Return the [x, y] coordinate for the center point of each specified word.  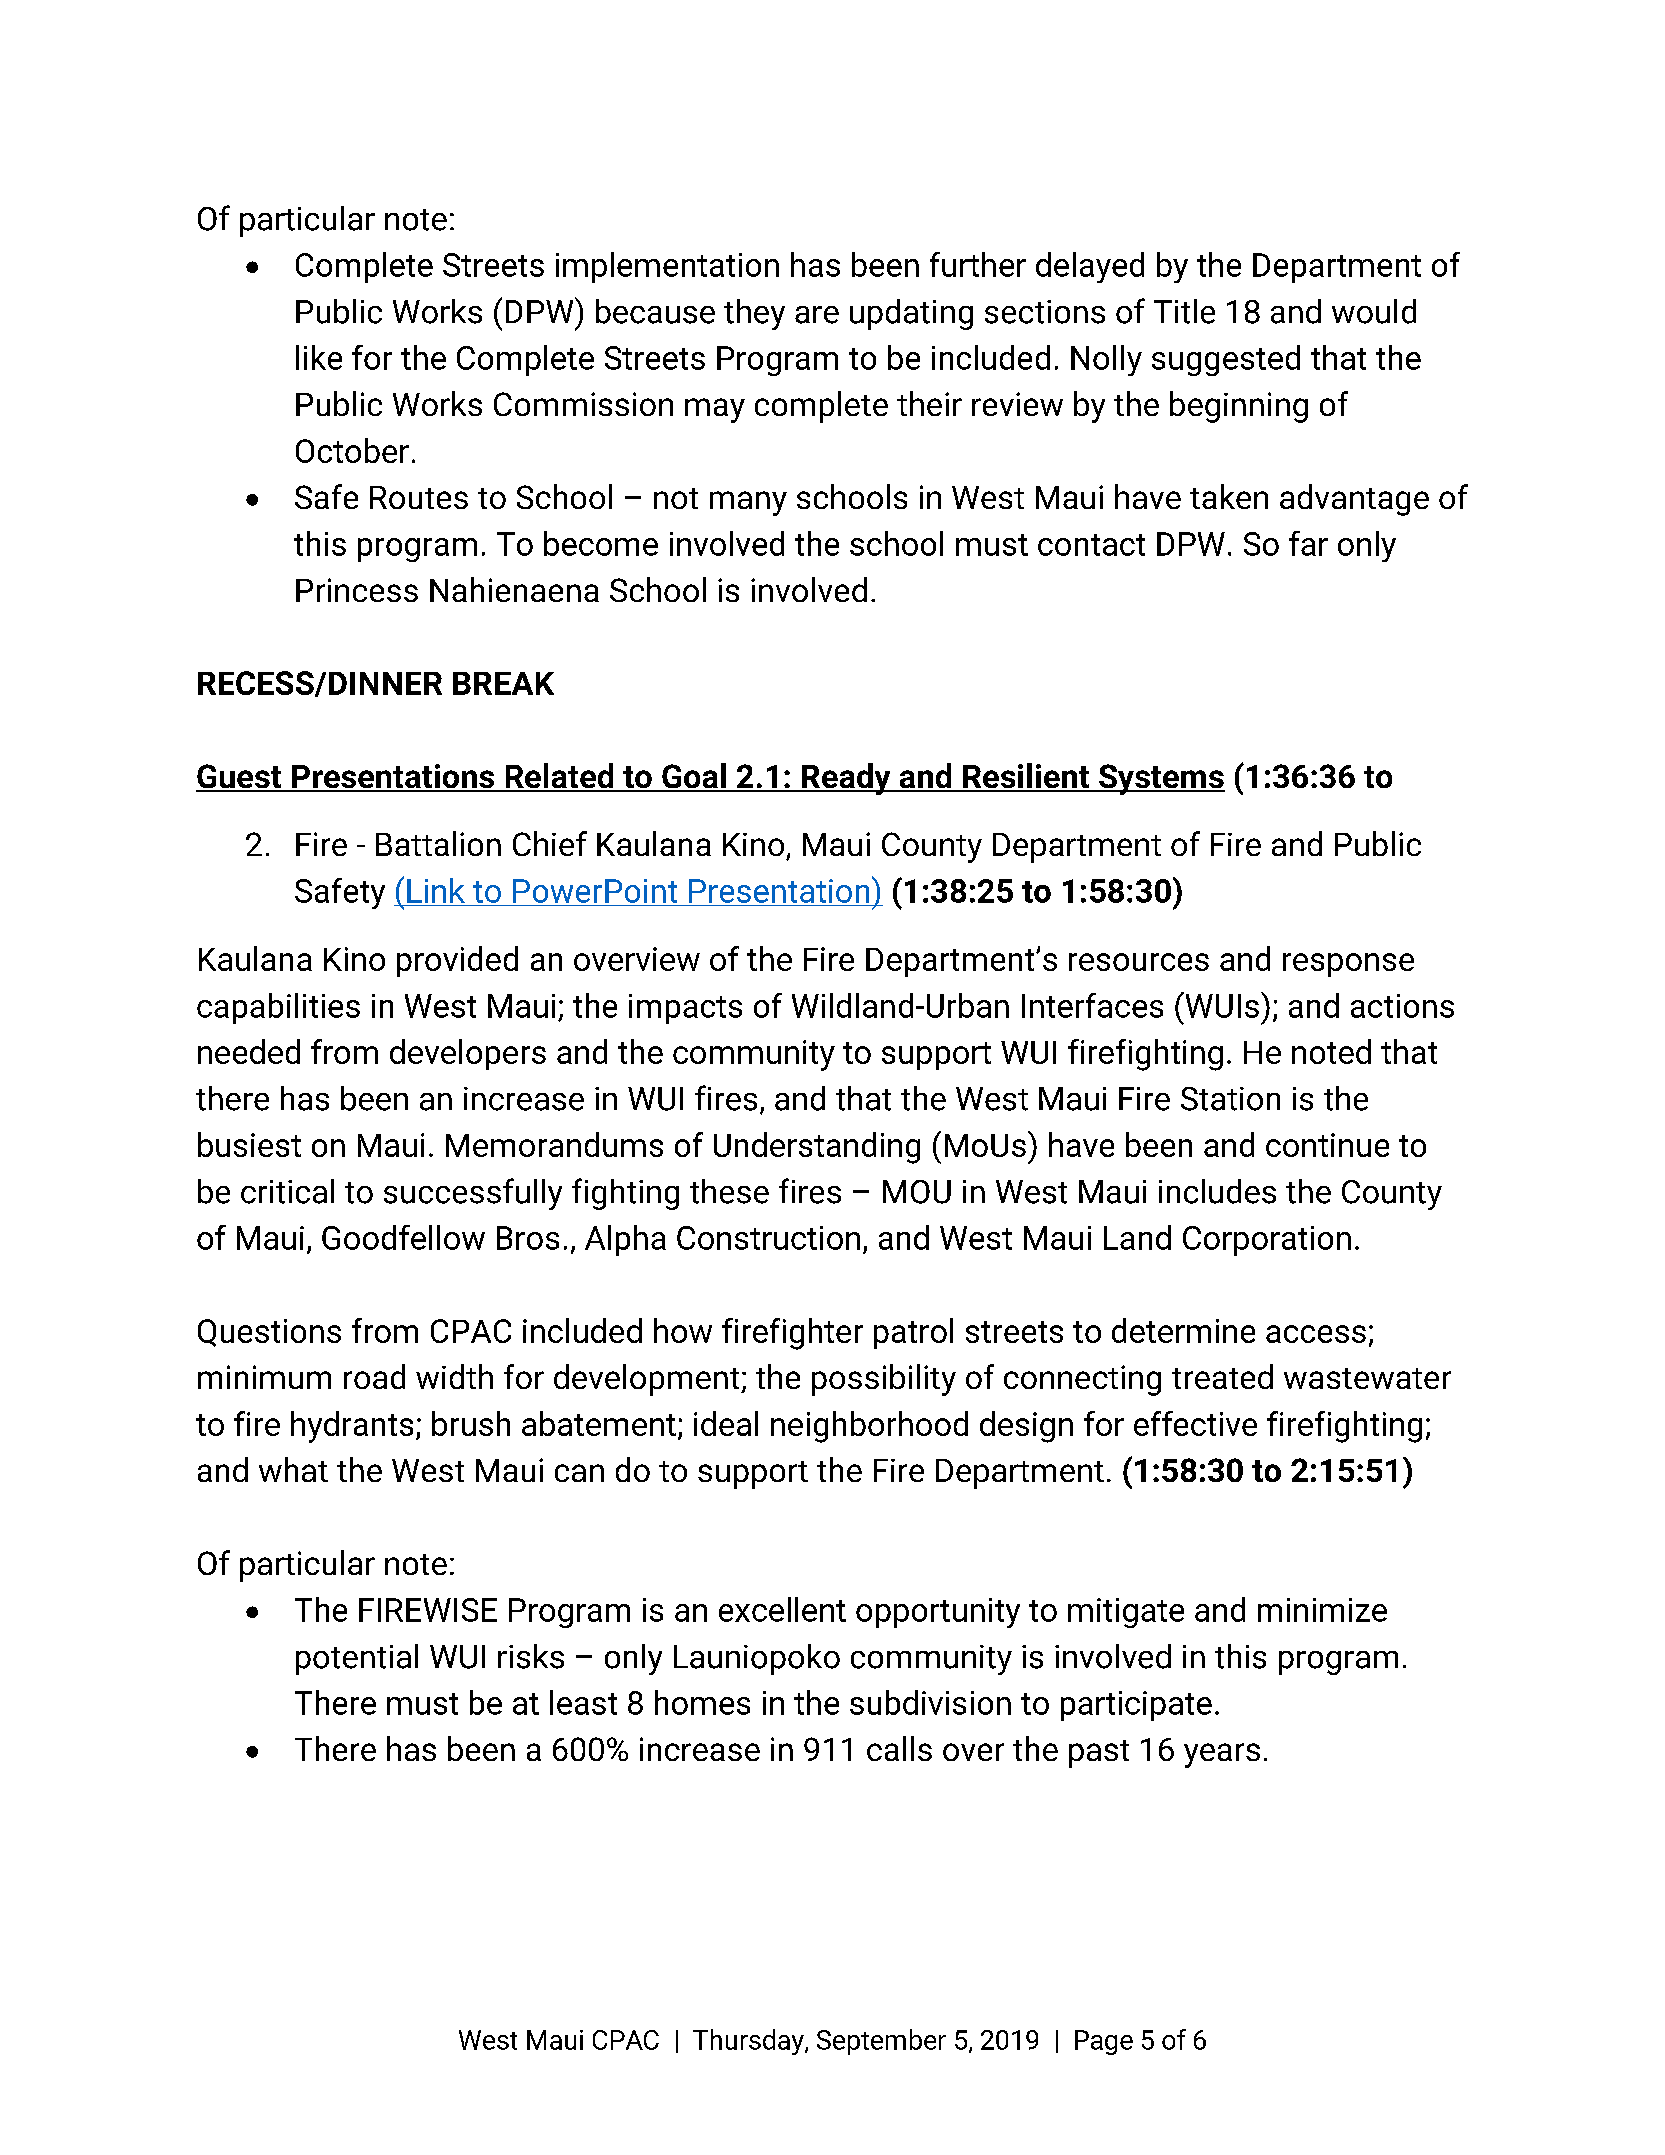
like [319, 357]
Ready [846, 779]
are [817, 315]
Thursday [749, 2042]
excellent [782, 1609]
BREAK [503, 683]
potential [357, 1659]
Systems [1161, 779]
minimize [1322, 1610]
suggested [1226, 360]
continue [1327, 1145]
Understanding [817, 1148]
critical [287, 1191]
